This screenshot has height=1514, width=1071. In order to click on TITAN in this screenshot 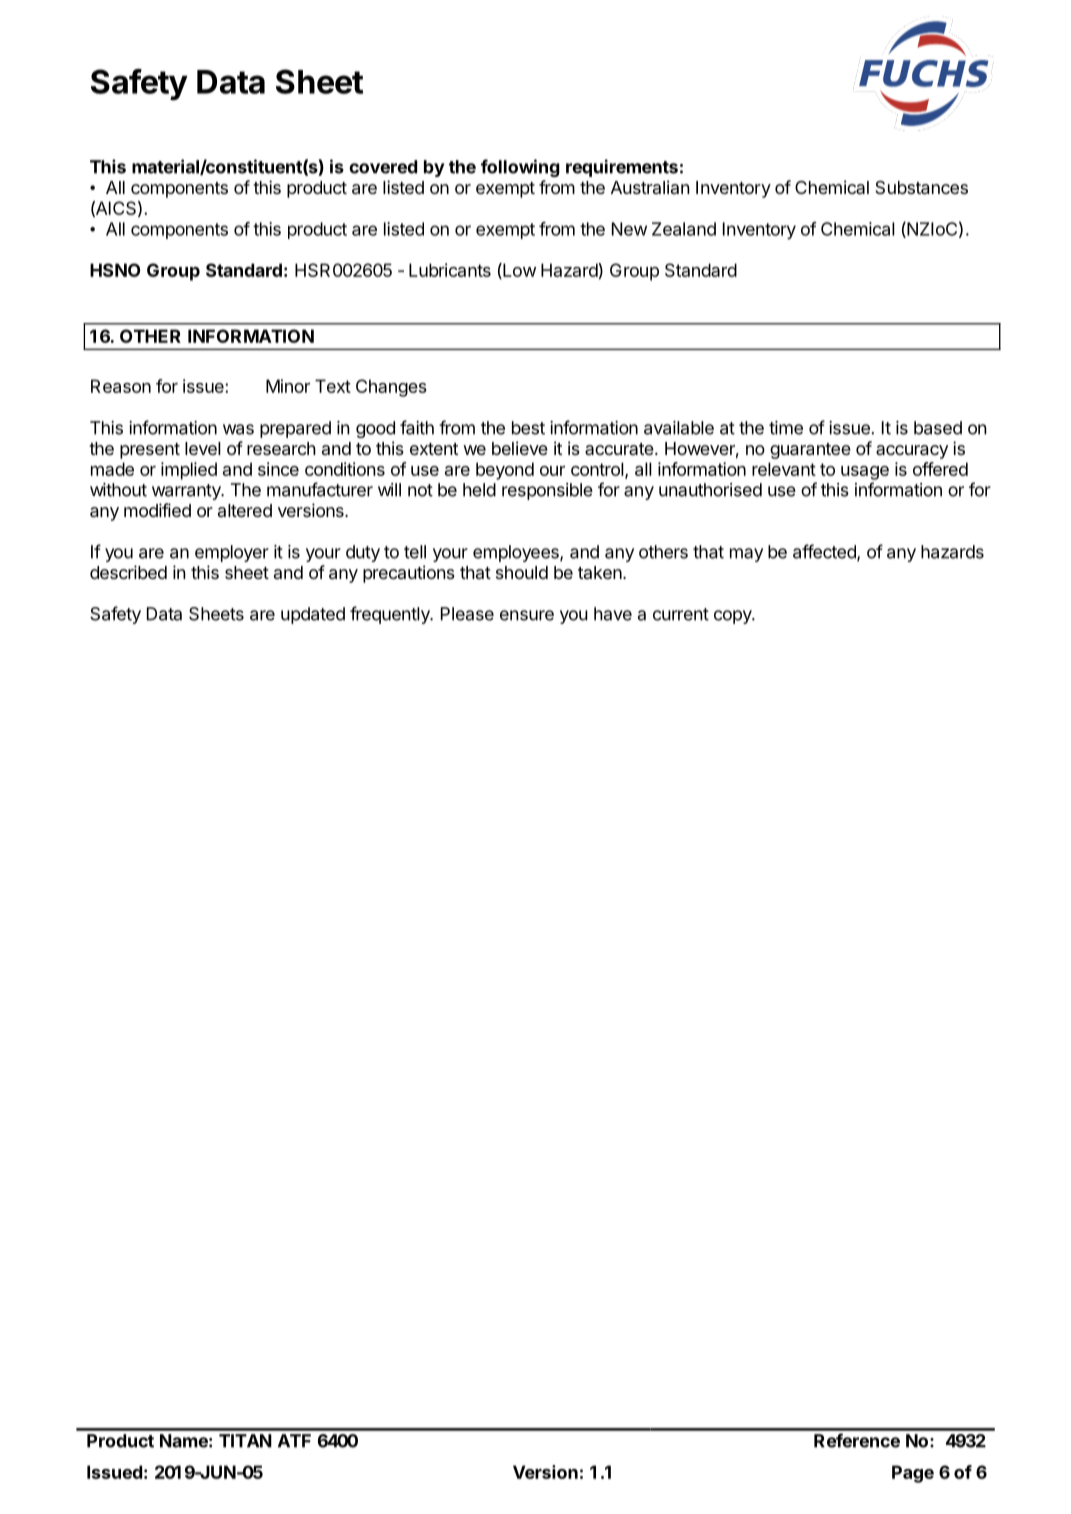, I will do `click(245, 1441)`.
